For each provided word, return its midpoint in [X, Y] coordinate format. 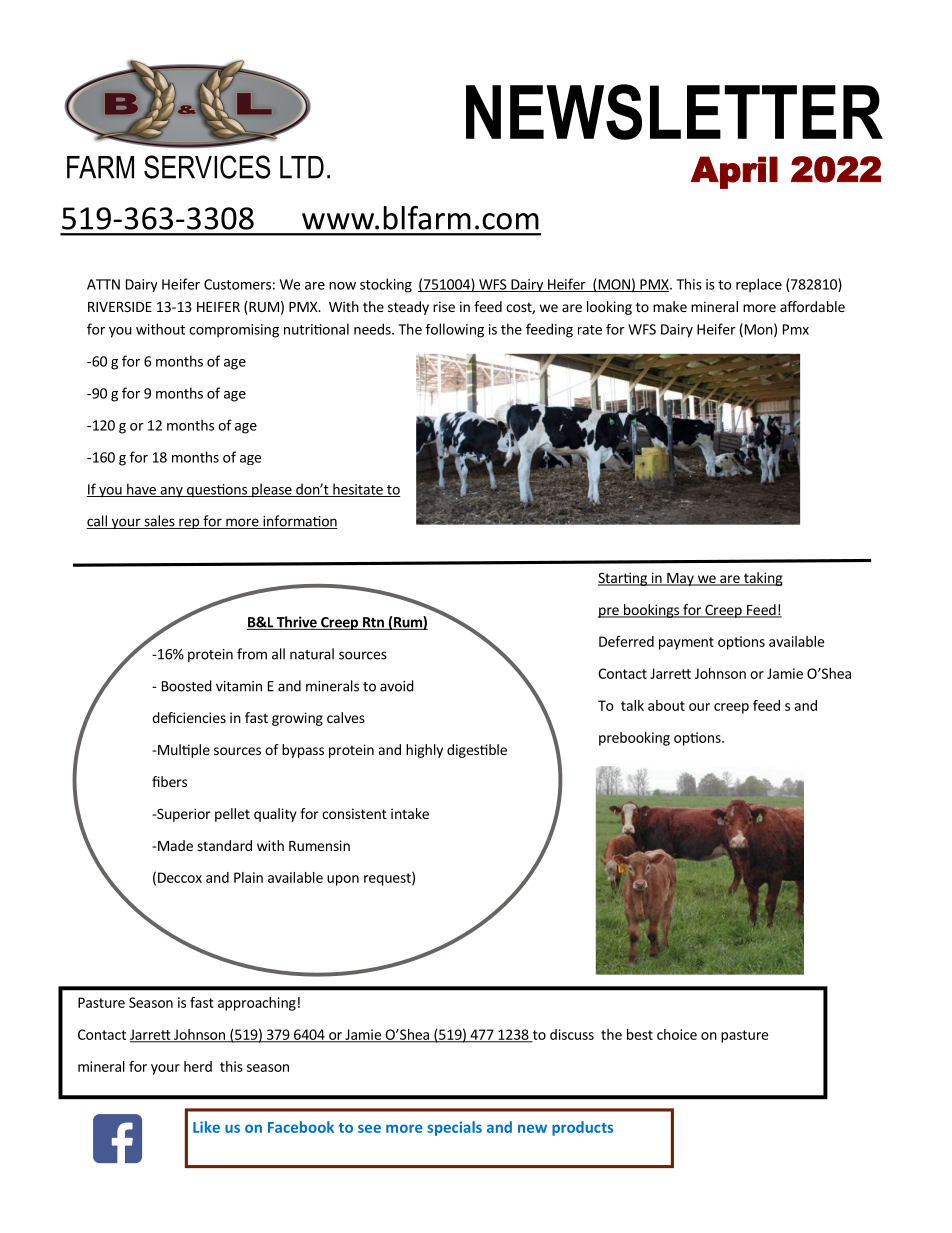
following [455, 330]
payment [686, 643]
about [666, 705]
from [252, 654]
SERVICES [207, 167]
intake [410, 813]
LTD [302, 167]
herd [198, 1066]
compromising [234, 331]
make [670, 306]
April [734, 172]
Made [175, 845]
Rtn [373, 623]
